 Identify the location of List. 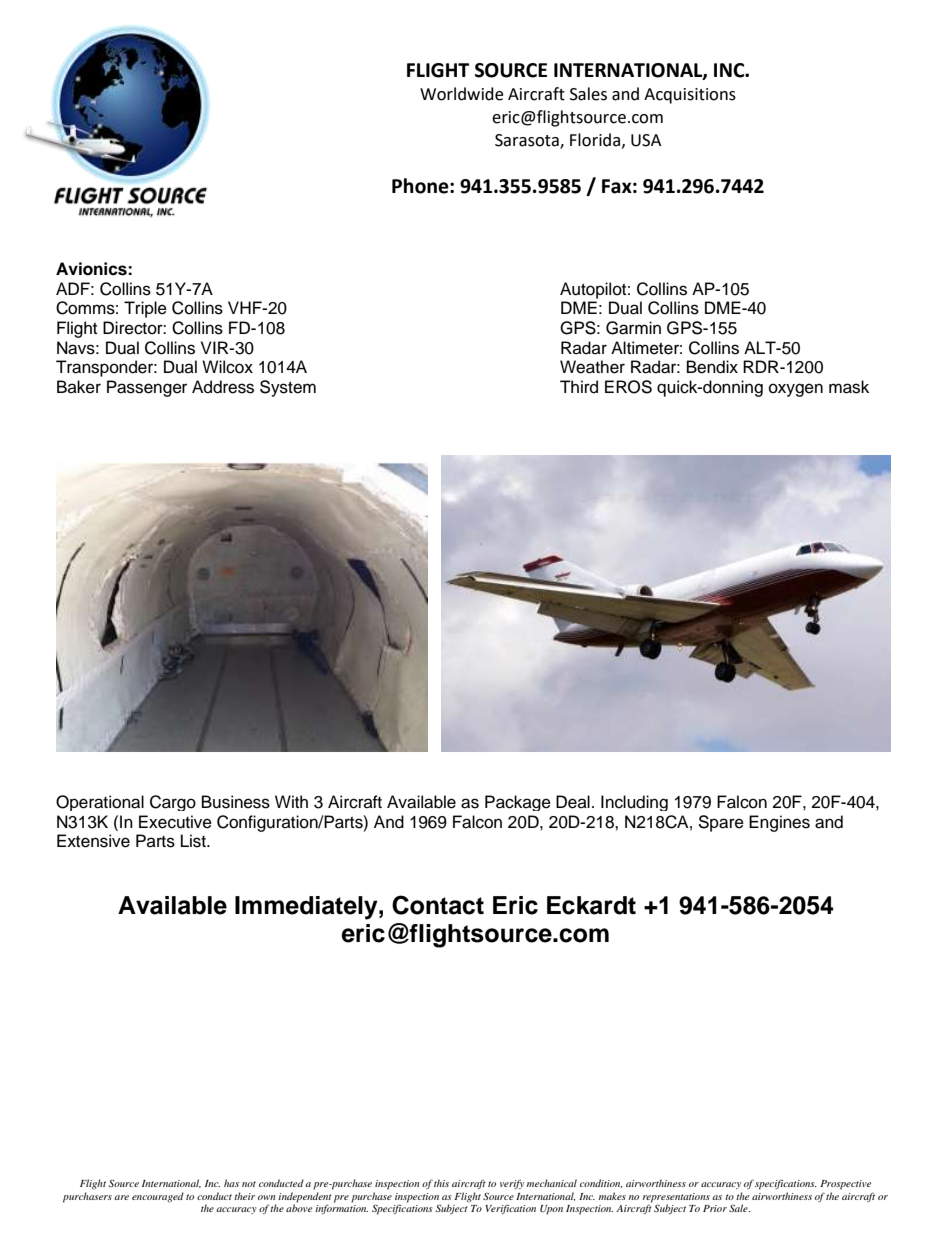
(194, 841).
